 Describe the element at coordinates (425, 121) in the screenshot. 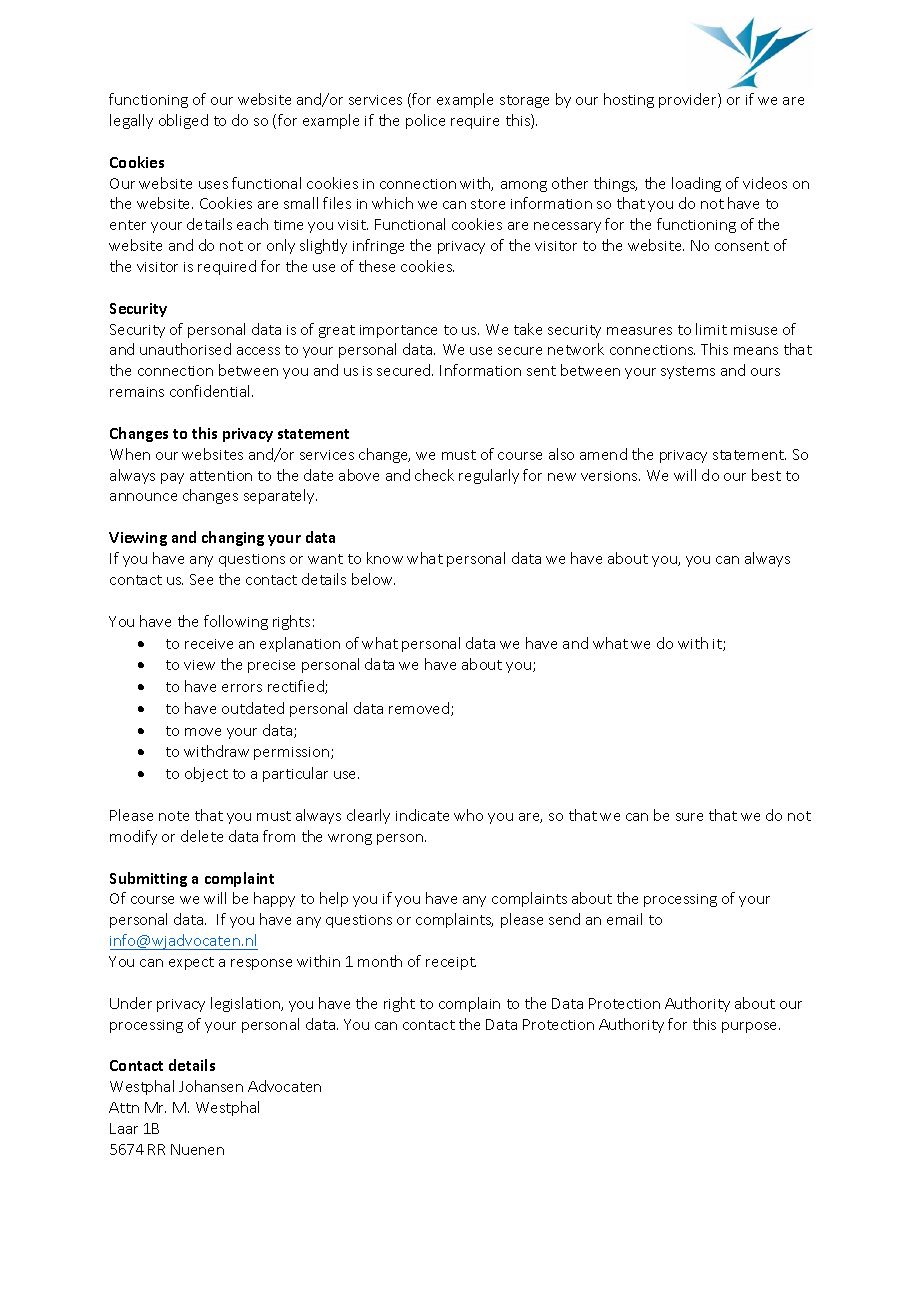

I see `police` at that location.
